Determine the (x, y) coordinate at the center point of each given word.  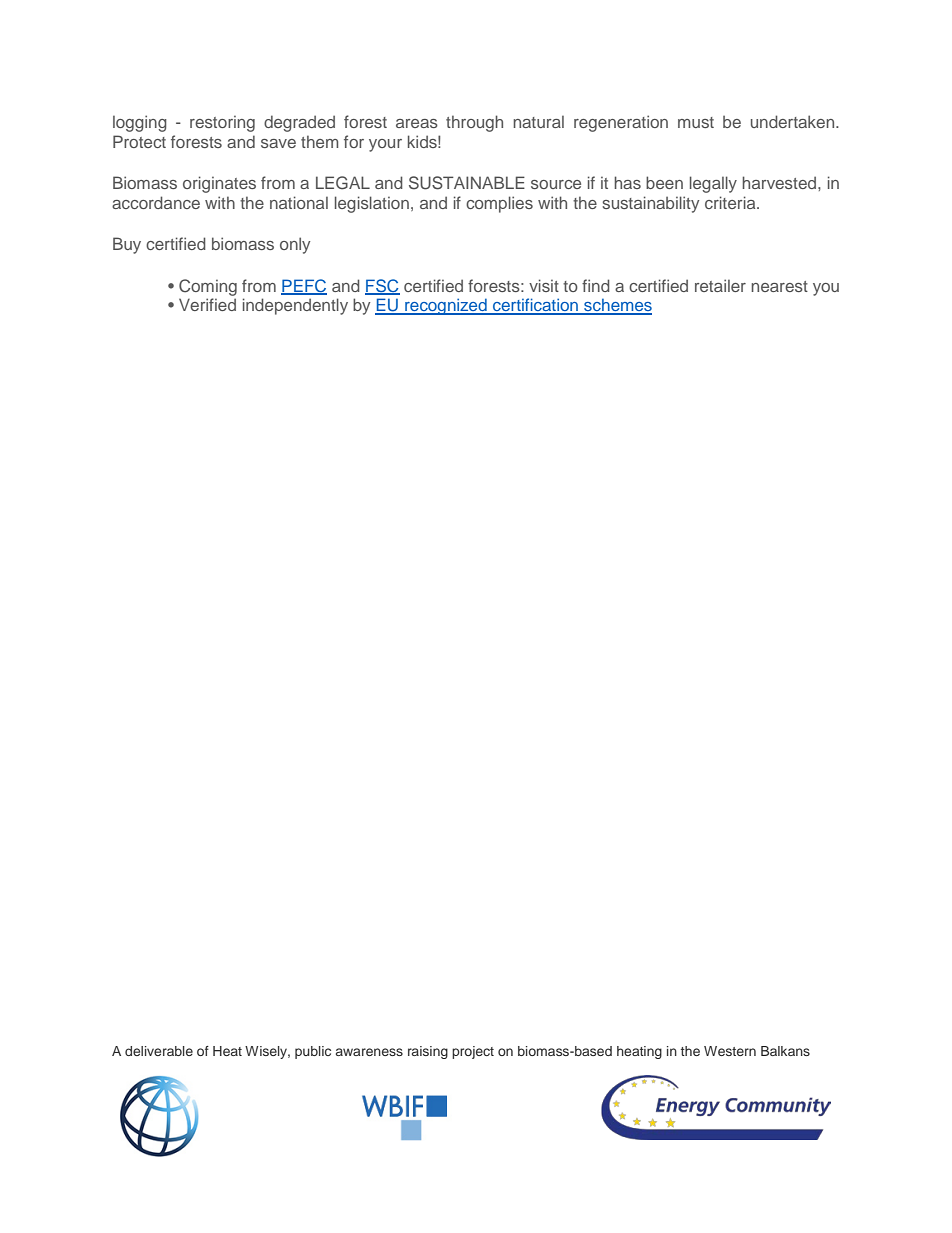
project (473, 1052)
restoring (222, 123)
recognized (446, 306)
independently (295, 306)
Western (730, 1051)
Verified (207, 304)
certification (536, 306)
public (313, 1052)
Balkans (785, 1051)
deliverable (159, 1051)
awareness (369, 1052)
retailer (720, 285)
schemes (617, 306)
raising (428, 1052)
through (474, 123)
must (696, 122)
